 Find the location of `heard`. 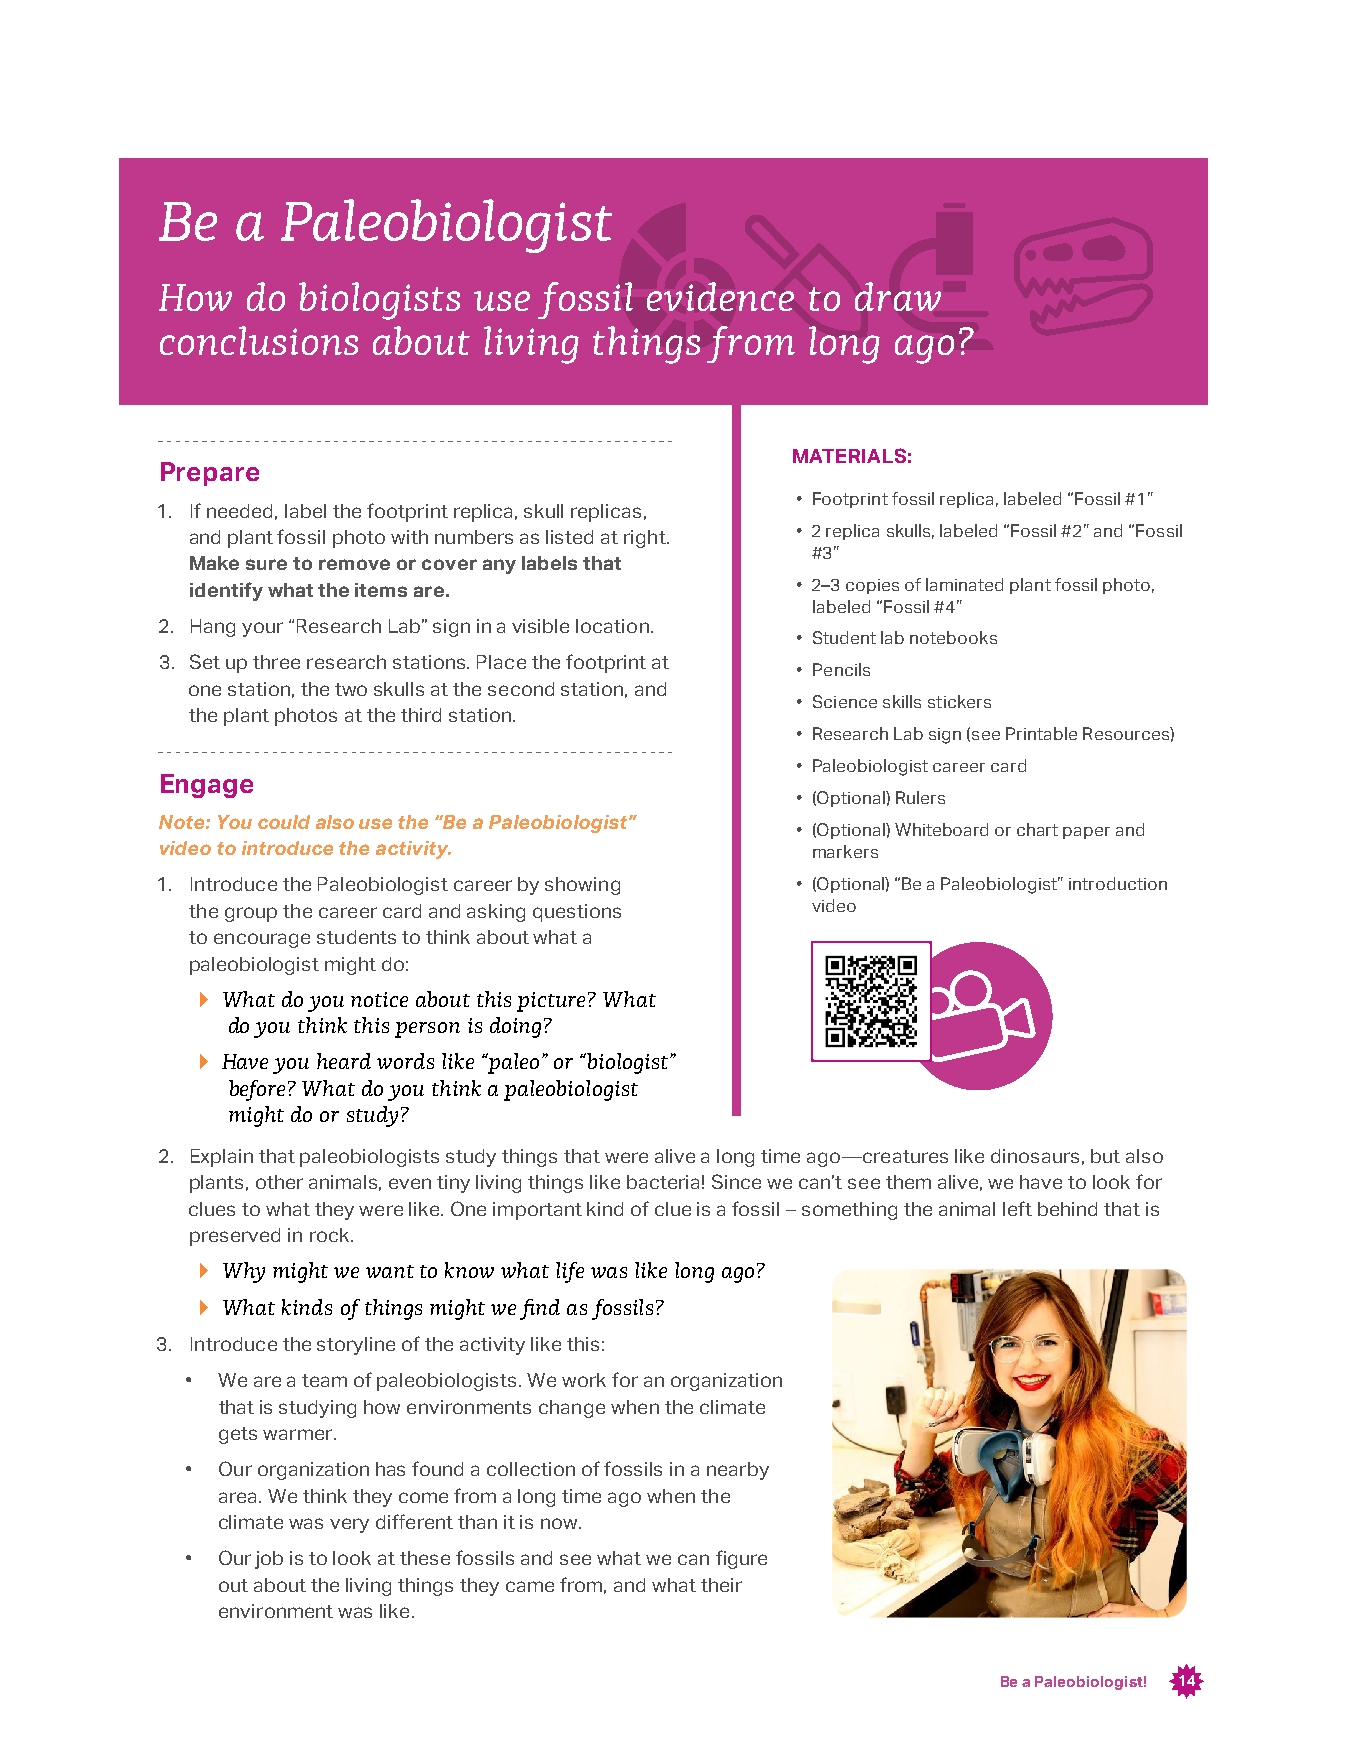

heard is located at coordinates (344, 1061).
